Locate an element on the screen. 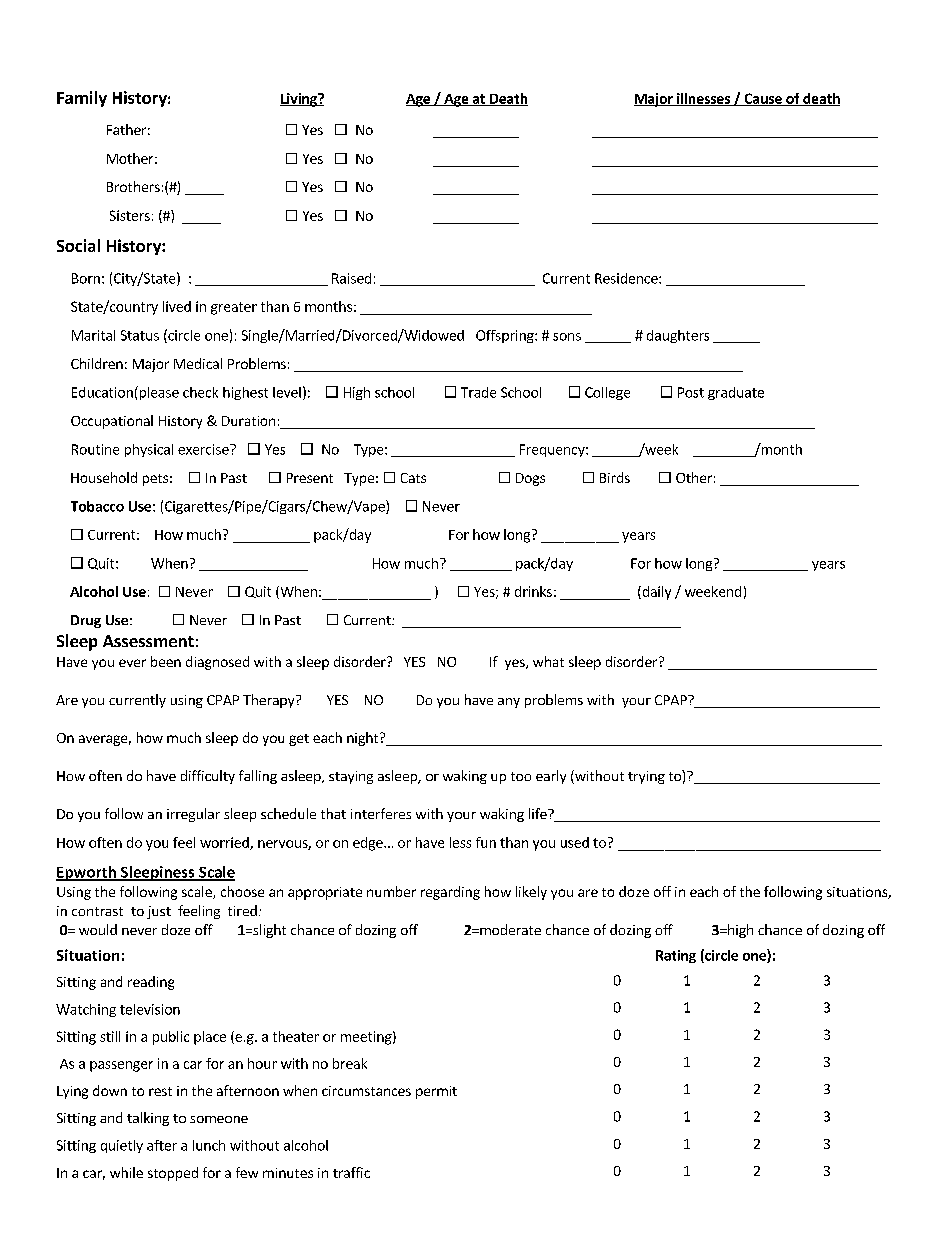 The width and height of the screenshot is (952, 1233). Cats is located at coordinates (413, 478).
